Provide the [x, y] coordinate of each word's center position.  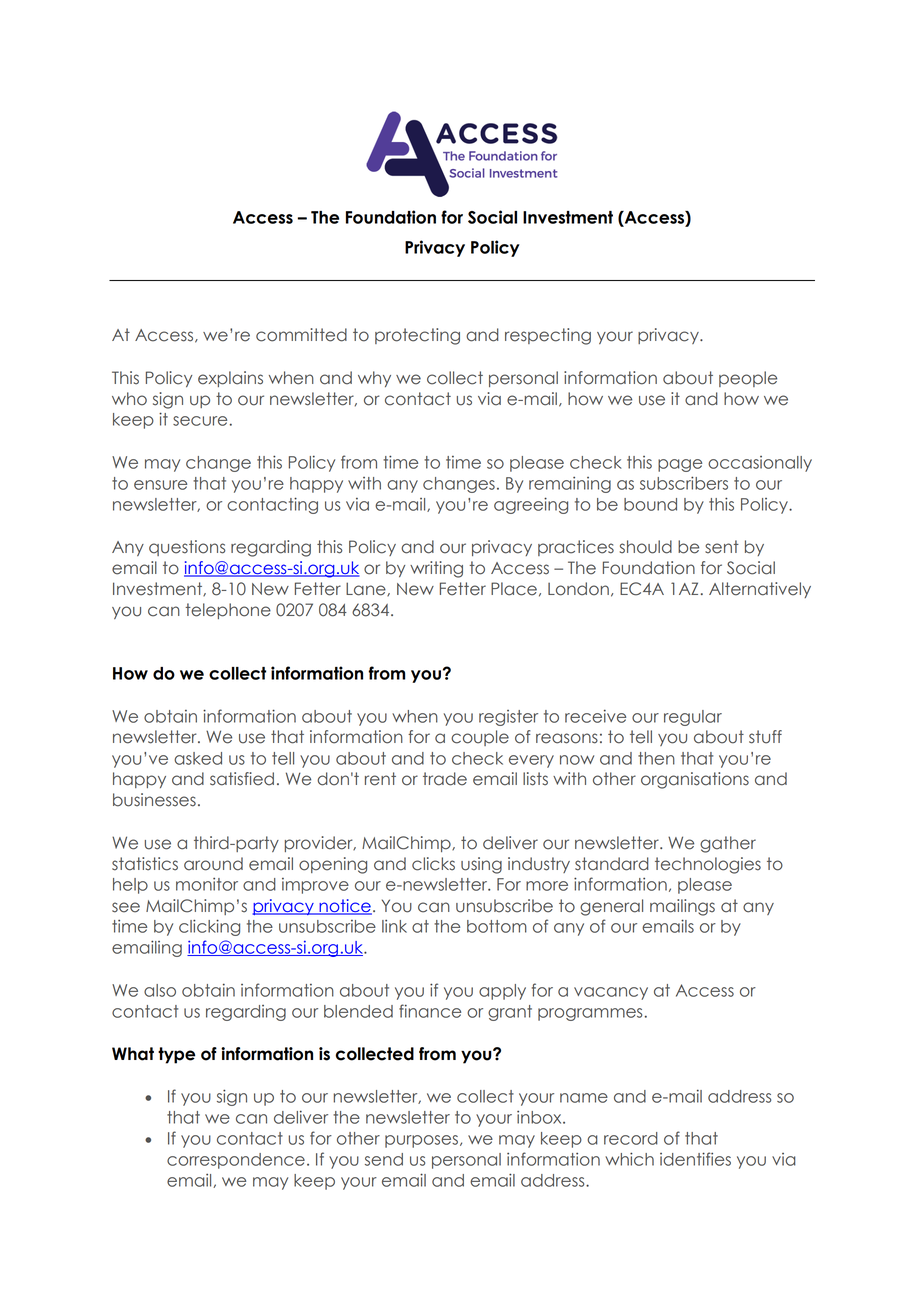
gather [728, 844]
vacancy [611, 993]
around [213, 864]
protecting [417, 336]
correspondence [236, 1161]
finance [430, 1011]
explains [230, 379]
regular [693, 718]
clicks [433, 864]
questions [187, 548]
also [160, 990]
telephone [228, 611]
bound [650, 504]
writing [436, 569]
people [748, 379]
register [508, 718]
